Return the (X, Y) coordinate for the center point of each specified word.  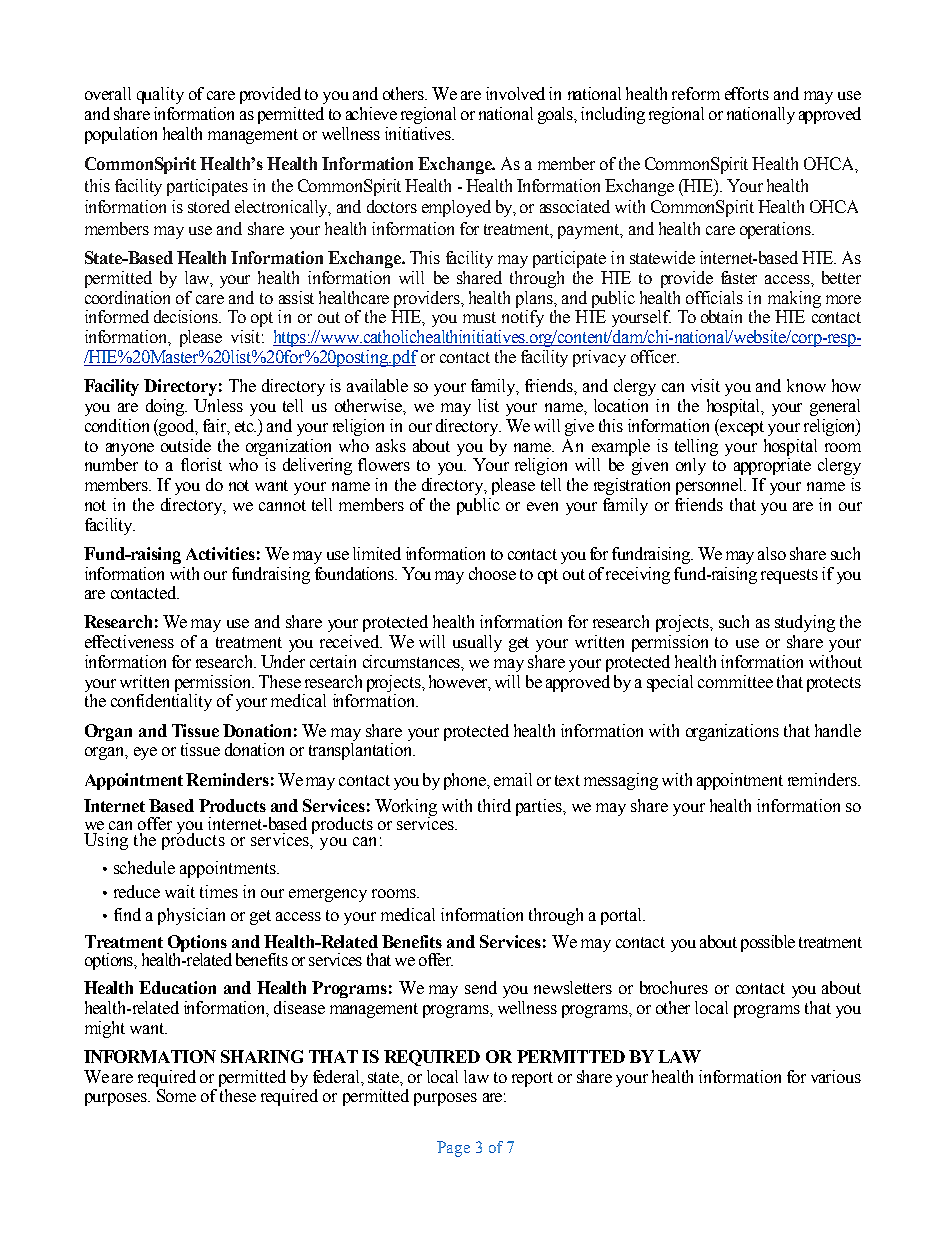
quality (160, 95)
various (836, 1076)
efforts (747, 93)
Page (453, 1149)
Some (176, 1095)
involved (515, 93)
